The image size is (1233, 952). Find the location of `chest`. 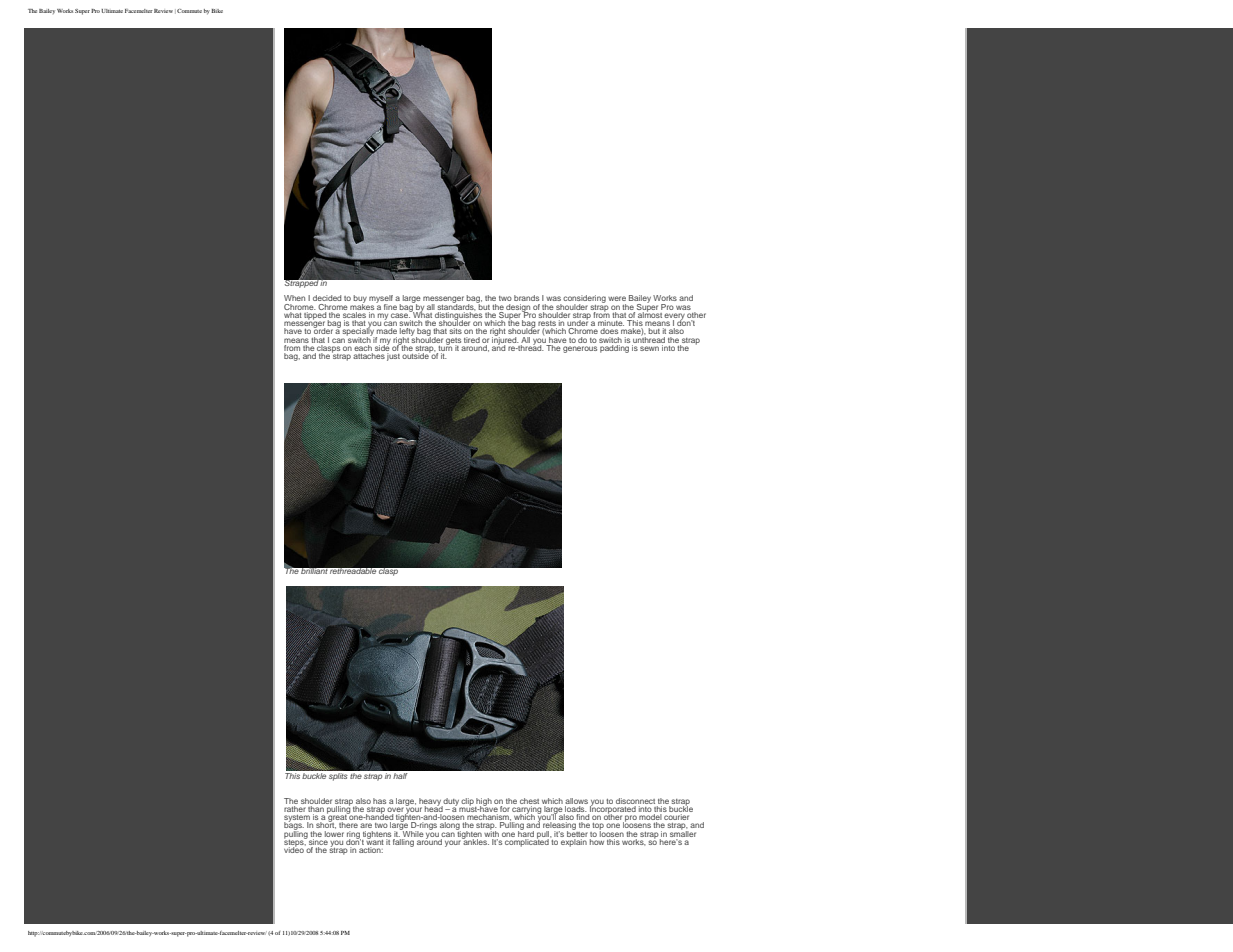

chest is located at coordinates (529, 801).
